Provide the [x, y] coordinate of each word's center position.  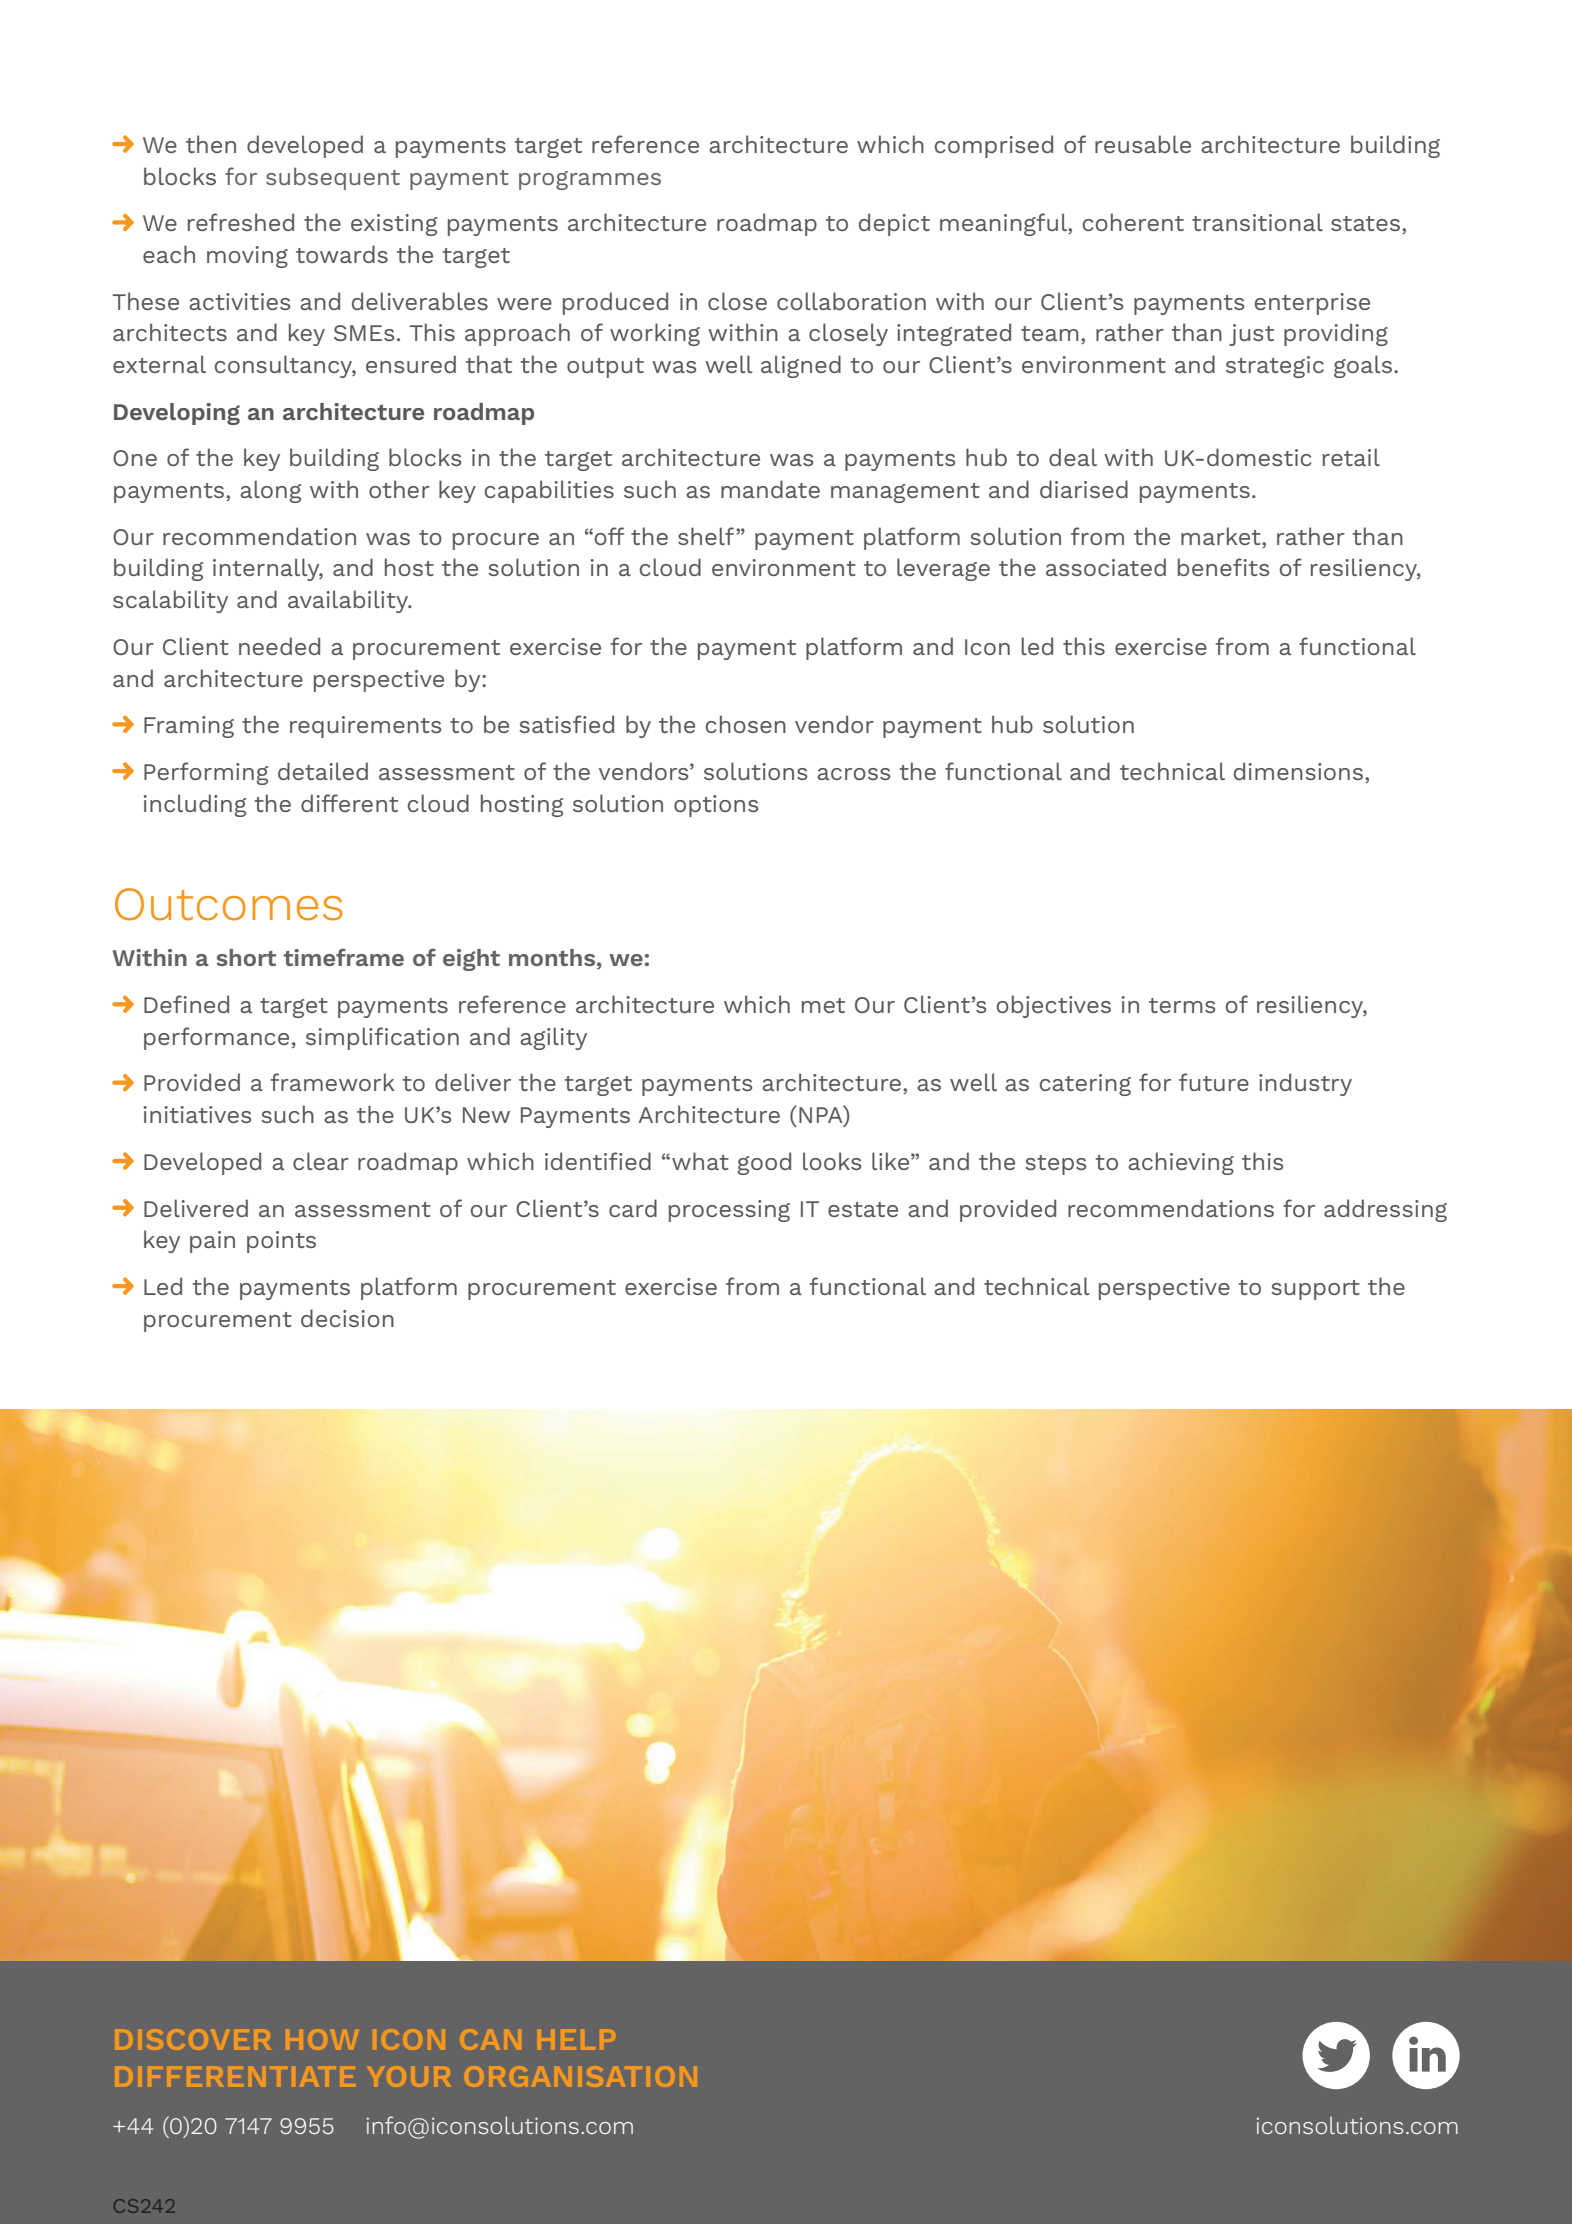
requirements [365, 727]
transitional [1257, 222]
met [823, 1005]
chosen [746, 724]
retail [1351, 457]
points [281, 1242]
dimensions [1300, 772]
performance [216, 1038]
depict [894, 224]
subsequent [333, 178]
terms [1182, 1005]
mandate [770, 489]
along [270, 491]
